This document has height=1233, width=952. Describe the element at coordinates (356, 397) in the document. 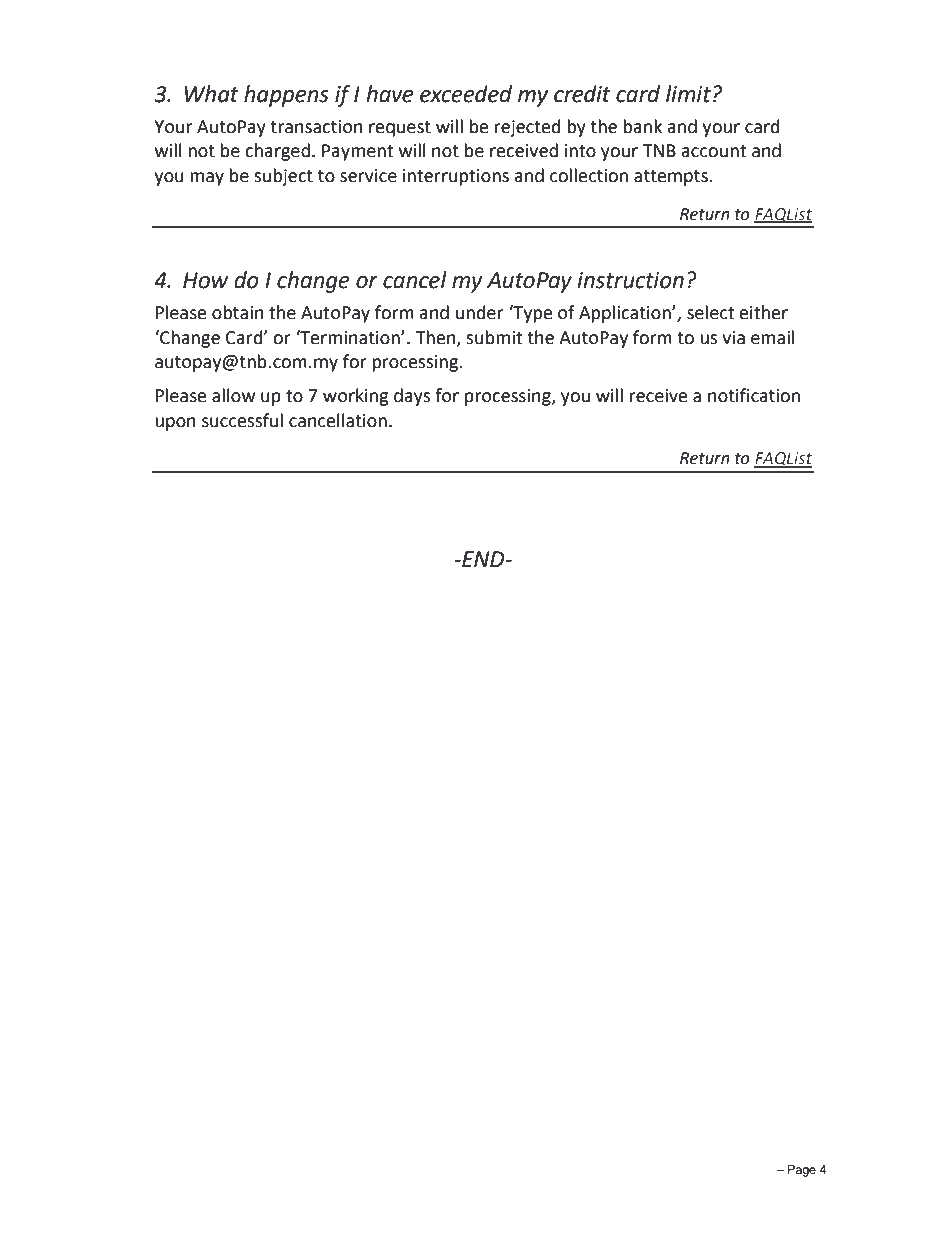

I see `working` at that location.
